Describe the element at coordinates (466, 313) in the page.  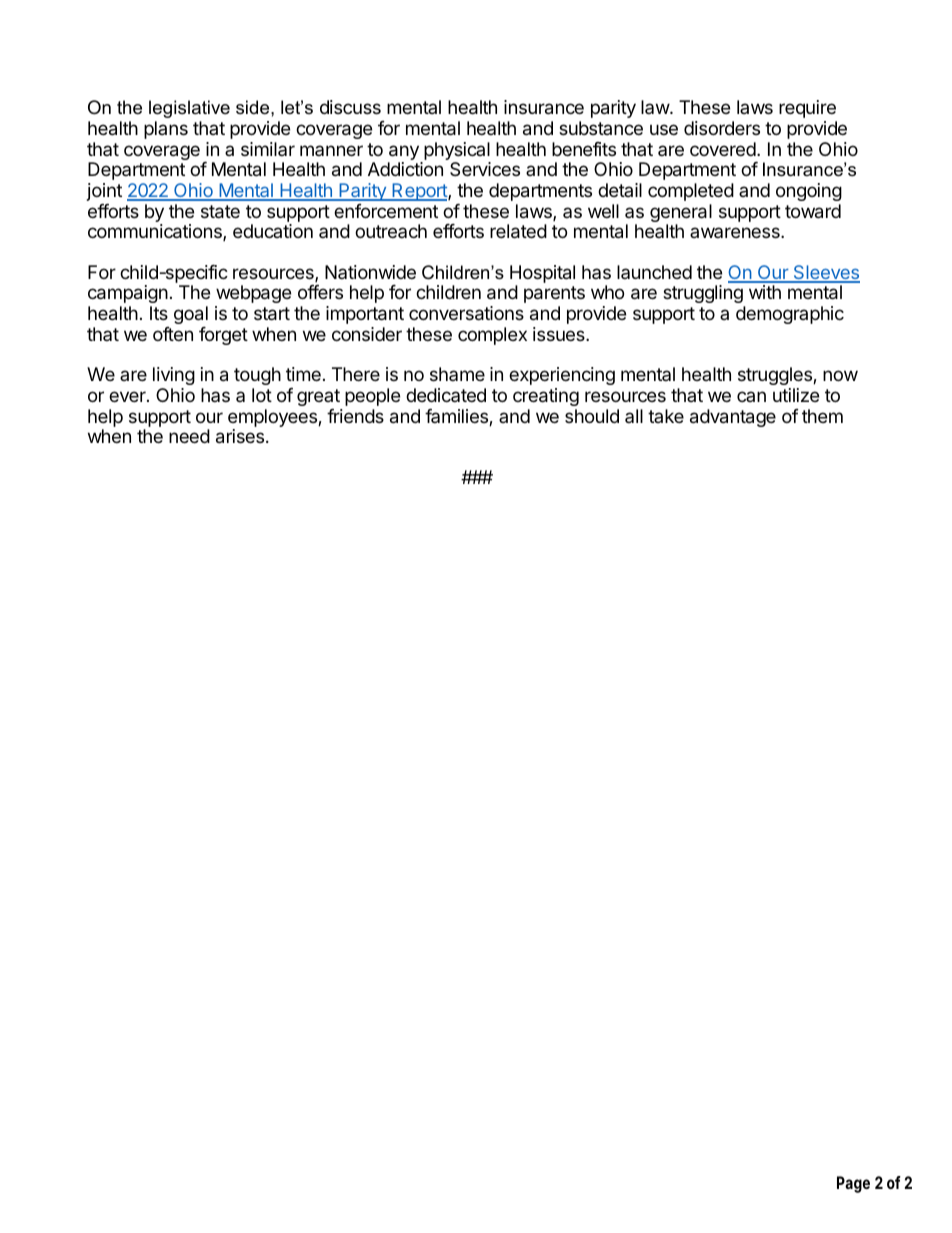
I see `conversations` at that location.
